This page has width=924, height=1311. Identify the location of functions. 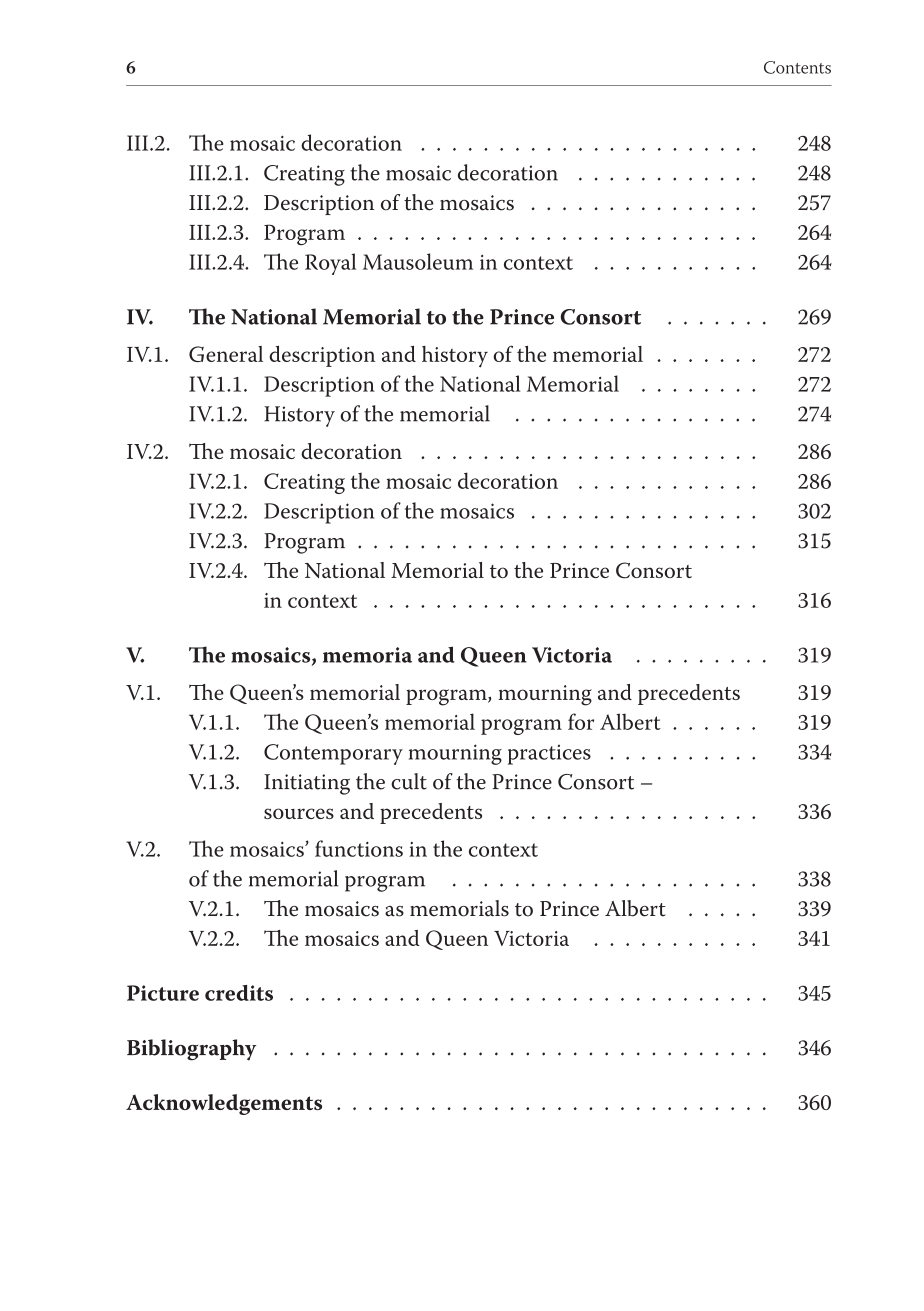
(359, 848).
